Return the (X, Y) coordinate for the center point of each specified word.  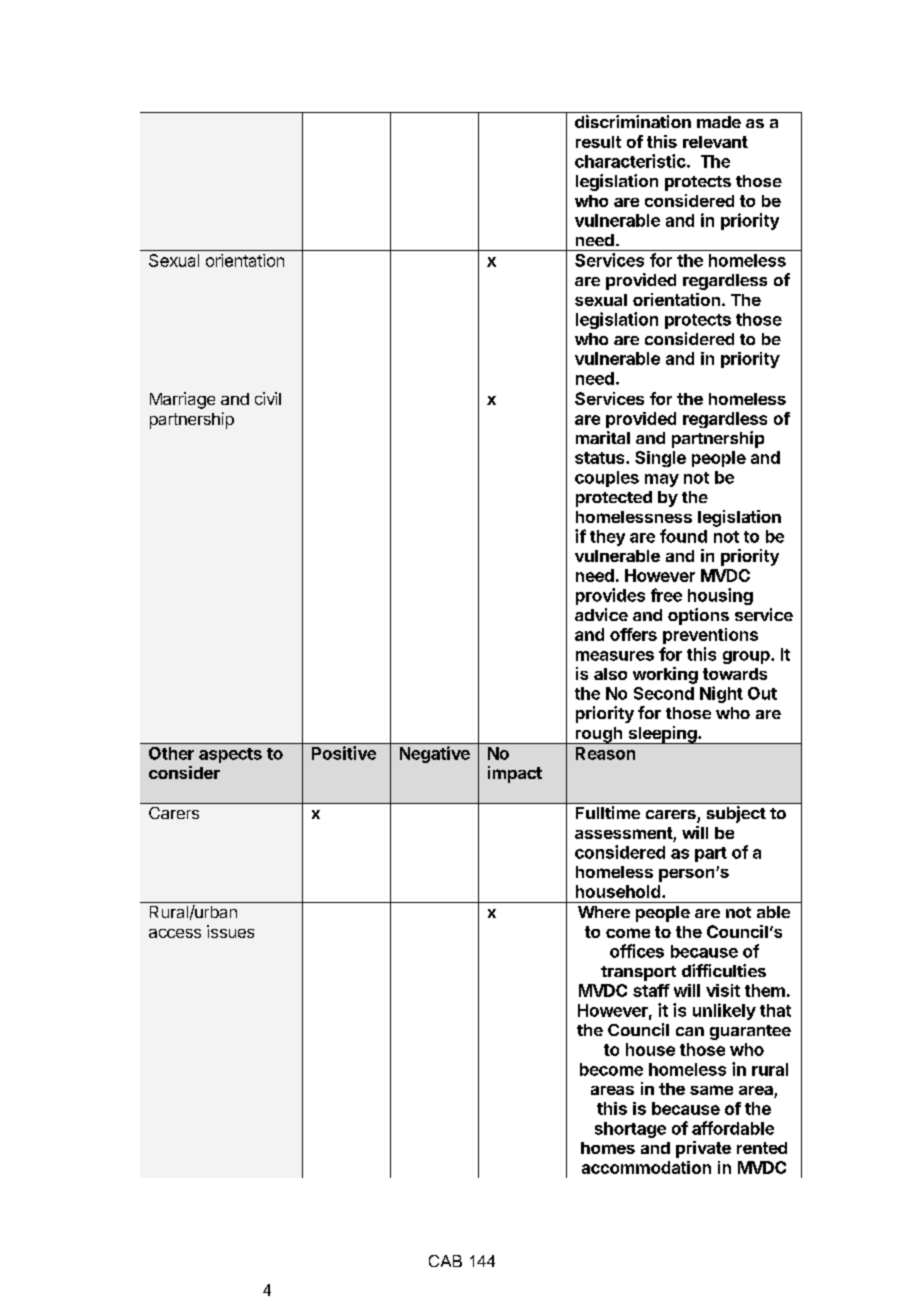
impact (515, 774)
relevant (715, 142)
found (683, 536)
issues (230, 931)
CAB (445, 1261)
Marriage (182, 400)
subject (736, 814)
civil (268, 398)
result (598, 142)
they (607, 538)
